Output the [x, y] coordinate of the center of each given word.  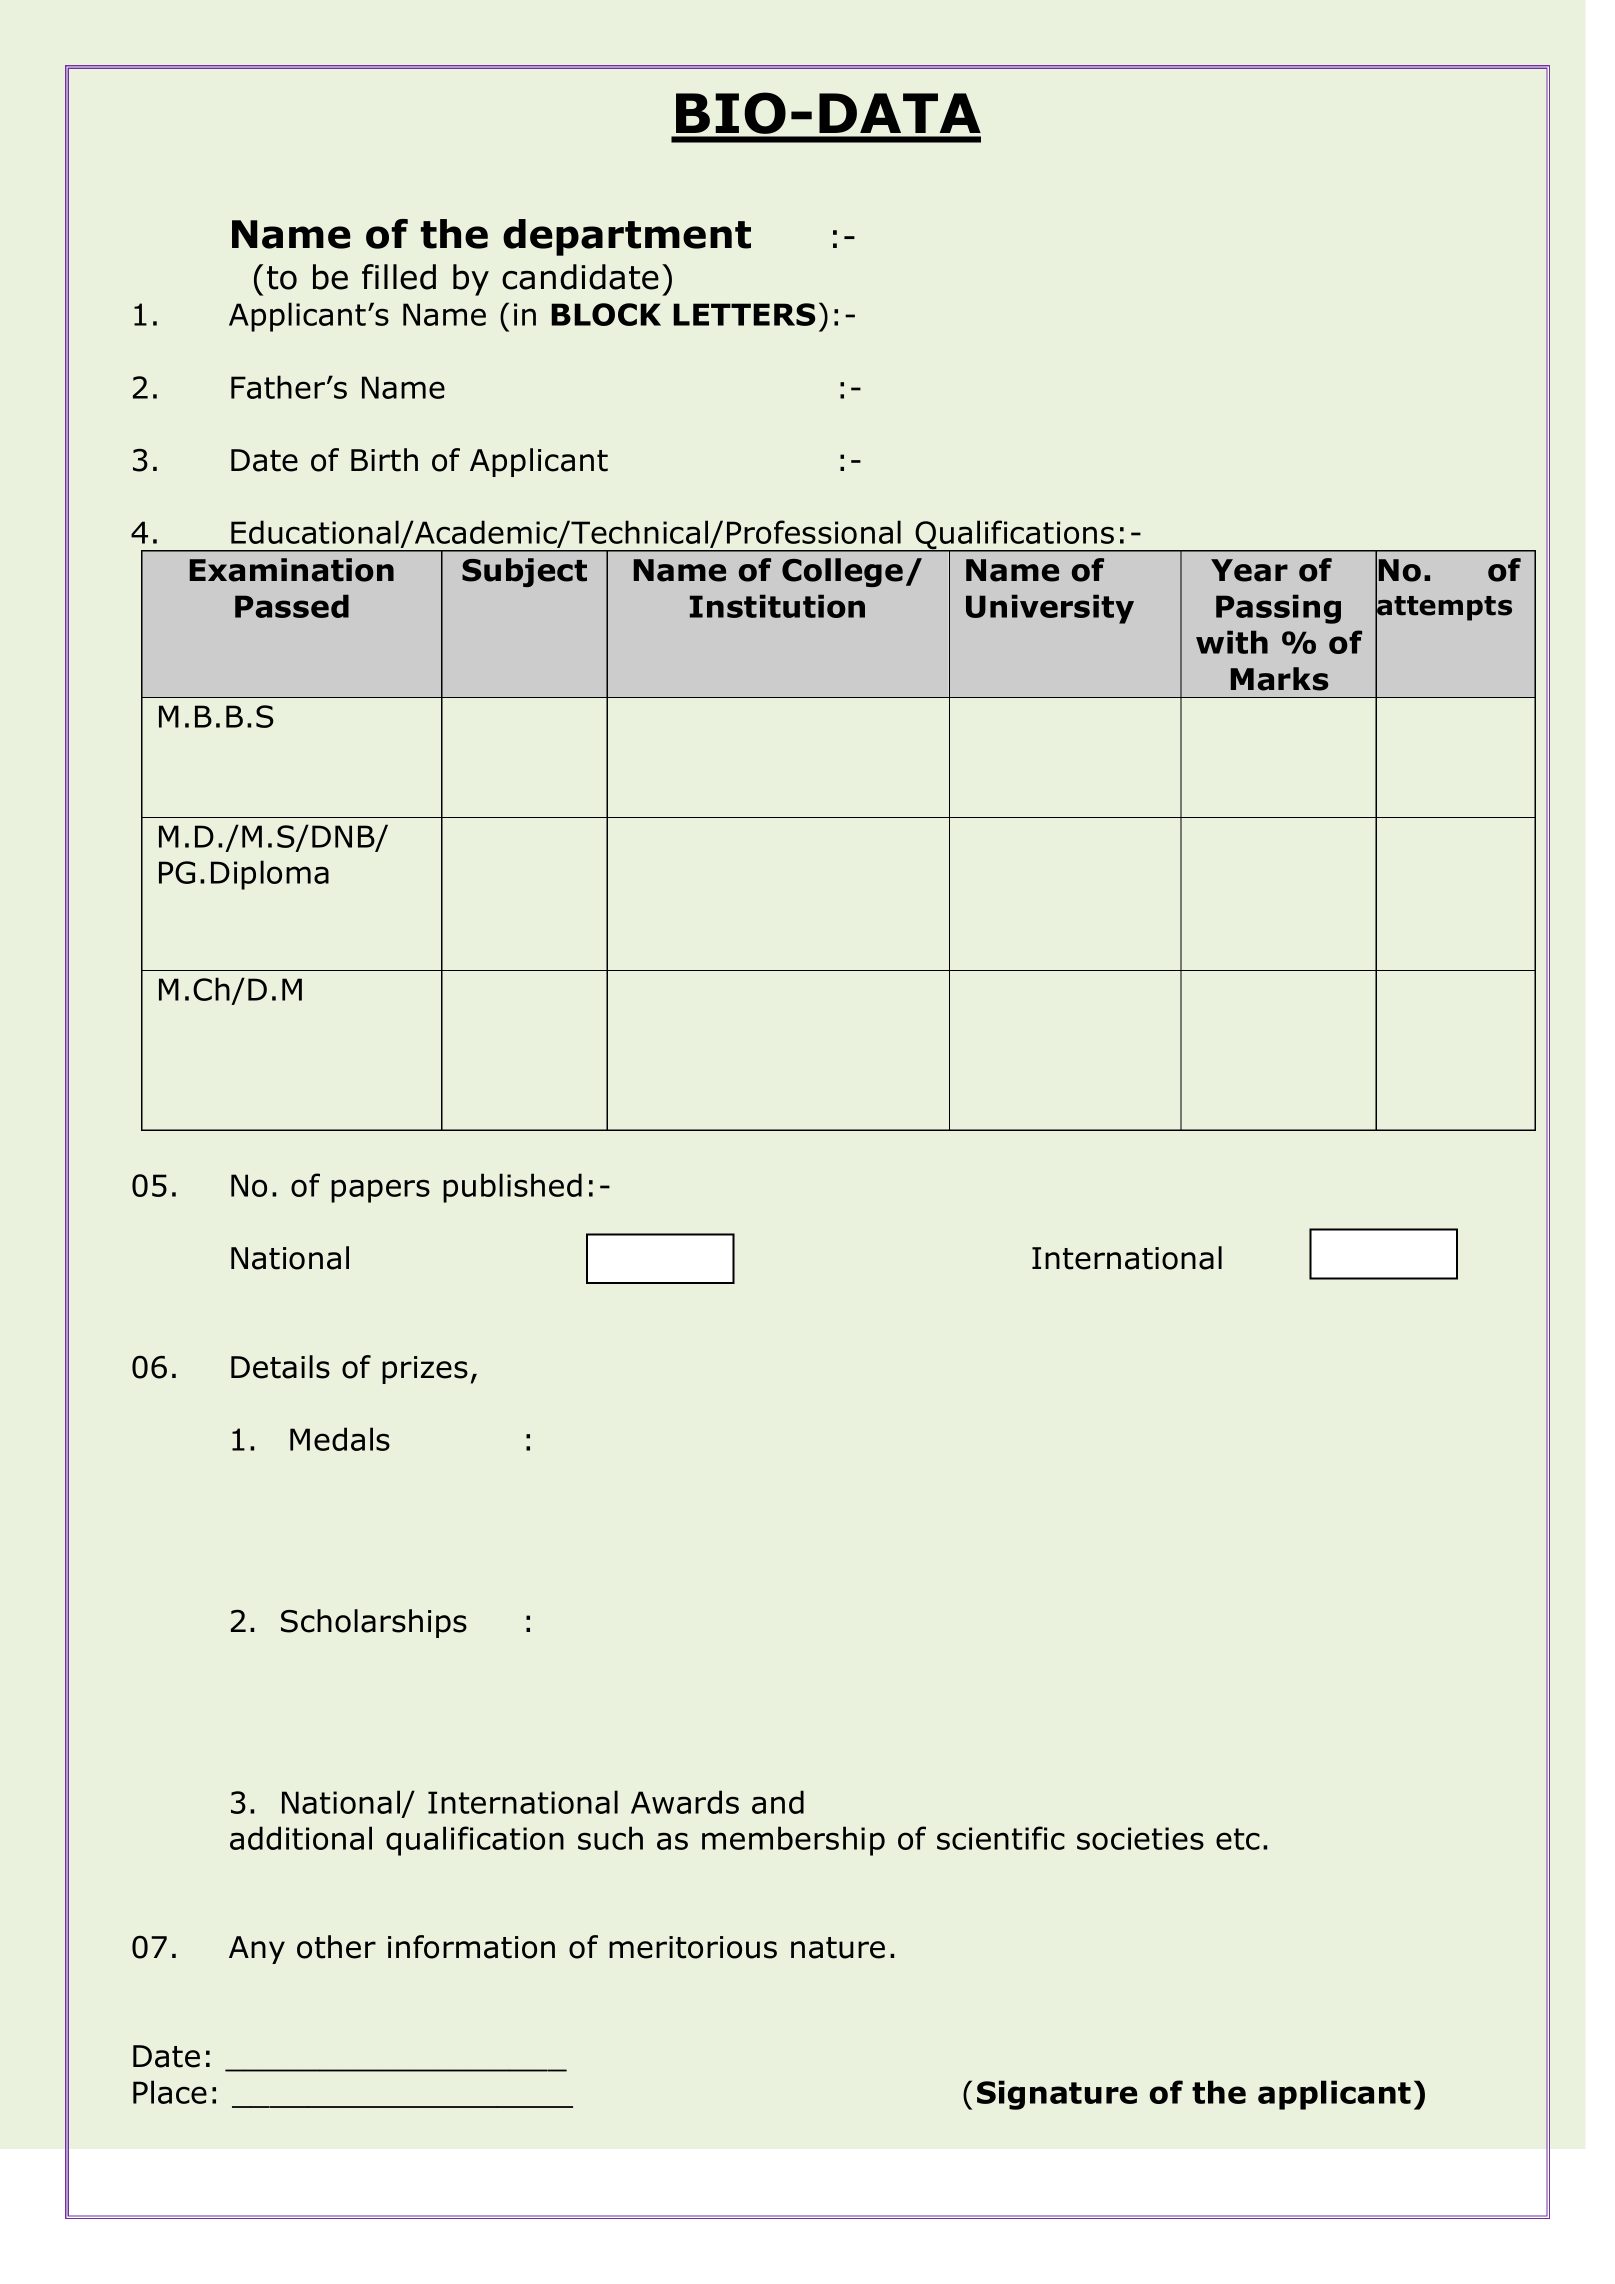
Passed [292, 606]
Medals [340, 1439]
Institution [777, 606]
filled [399, 277]
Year [1249, 570]
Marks [1279, 679]
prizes [425, 1370]
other [336, 1947]
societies [1140, 1838]
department [627, 237]
